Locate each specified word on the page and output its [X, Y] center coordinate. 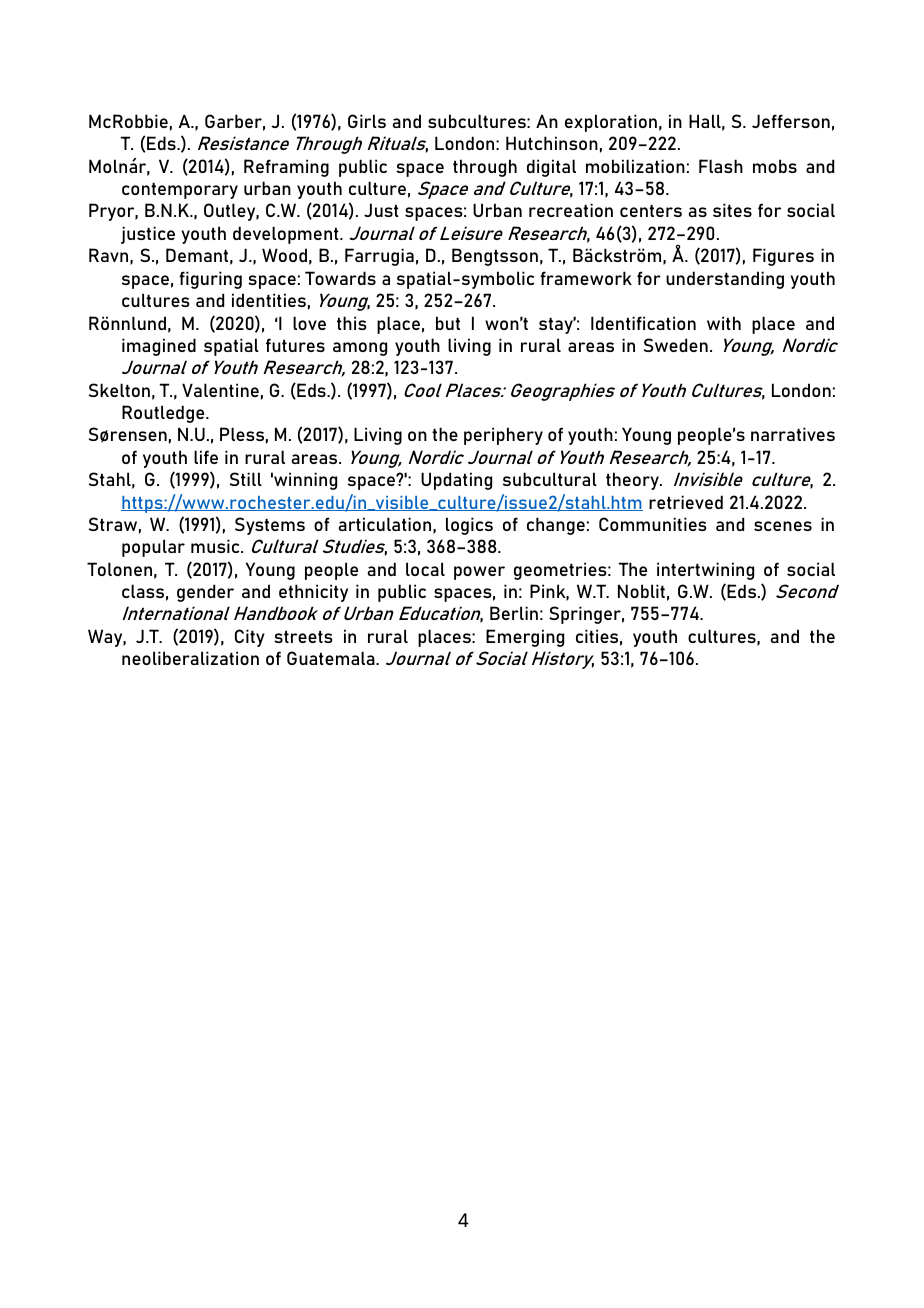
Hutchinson [552, 143]
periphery [503, 436]
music [216, 546]
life [206, 457]
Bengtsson [495, 257]
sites [732, 210]
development [287, 235]
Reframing [286, 168]
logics [469, 526]
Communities [653, 524]
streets [303, 636]
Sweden [676, 345]
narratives [793, 434]
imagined [159, 347]
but [448, 323]
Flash [721, 166]
